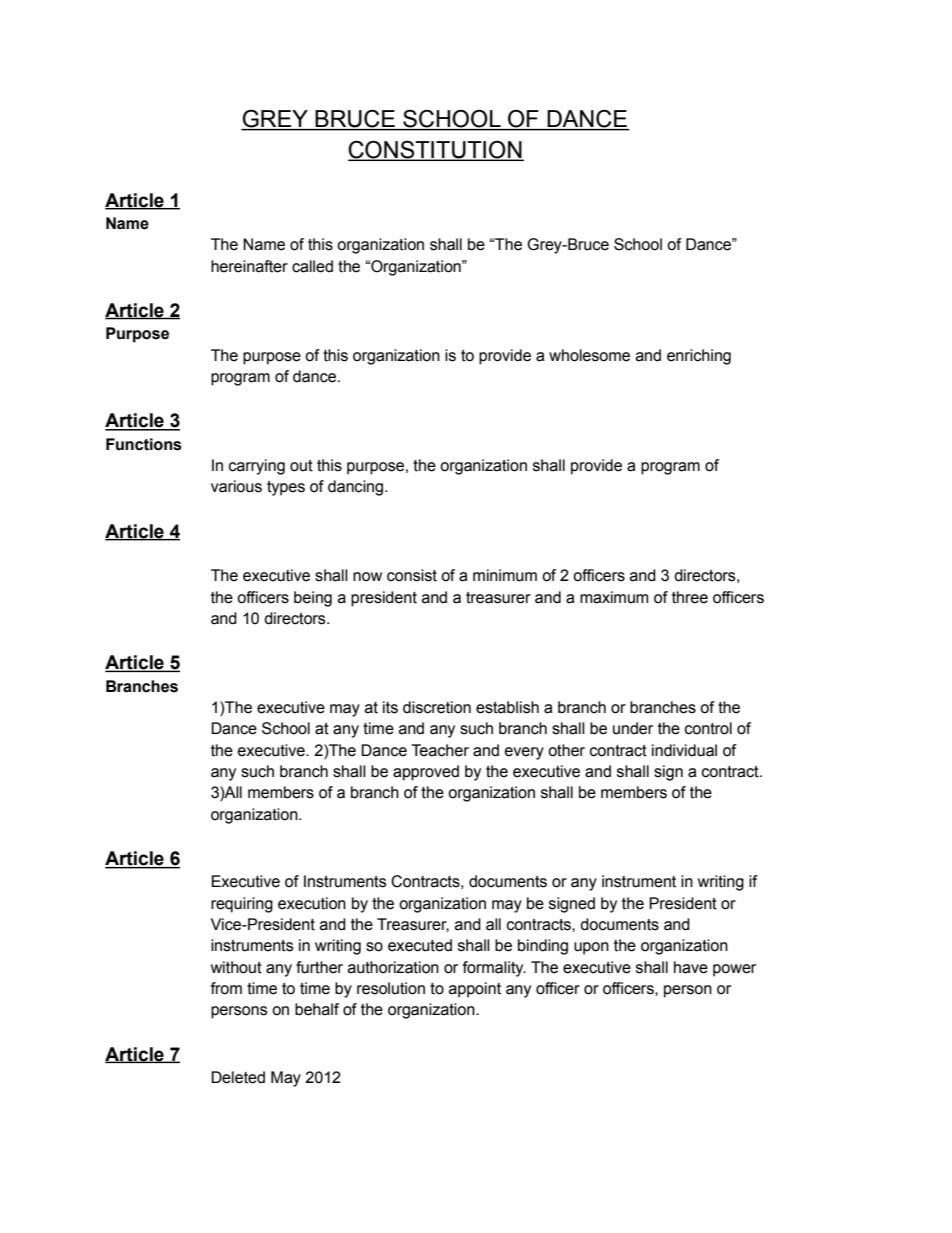  Describe the element at coordinates (436, 150) in the screenshot. I see `CONSTITUTION` at that location.
